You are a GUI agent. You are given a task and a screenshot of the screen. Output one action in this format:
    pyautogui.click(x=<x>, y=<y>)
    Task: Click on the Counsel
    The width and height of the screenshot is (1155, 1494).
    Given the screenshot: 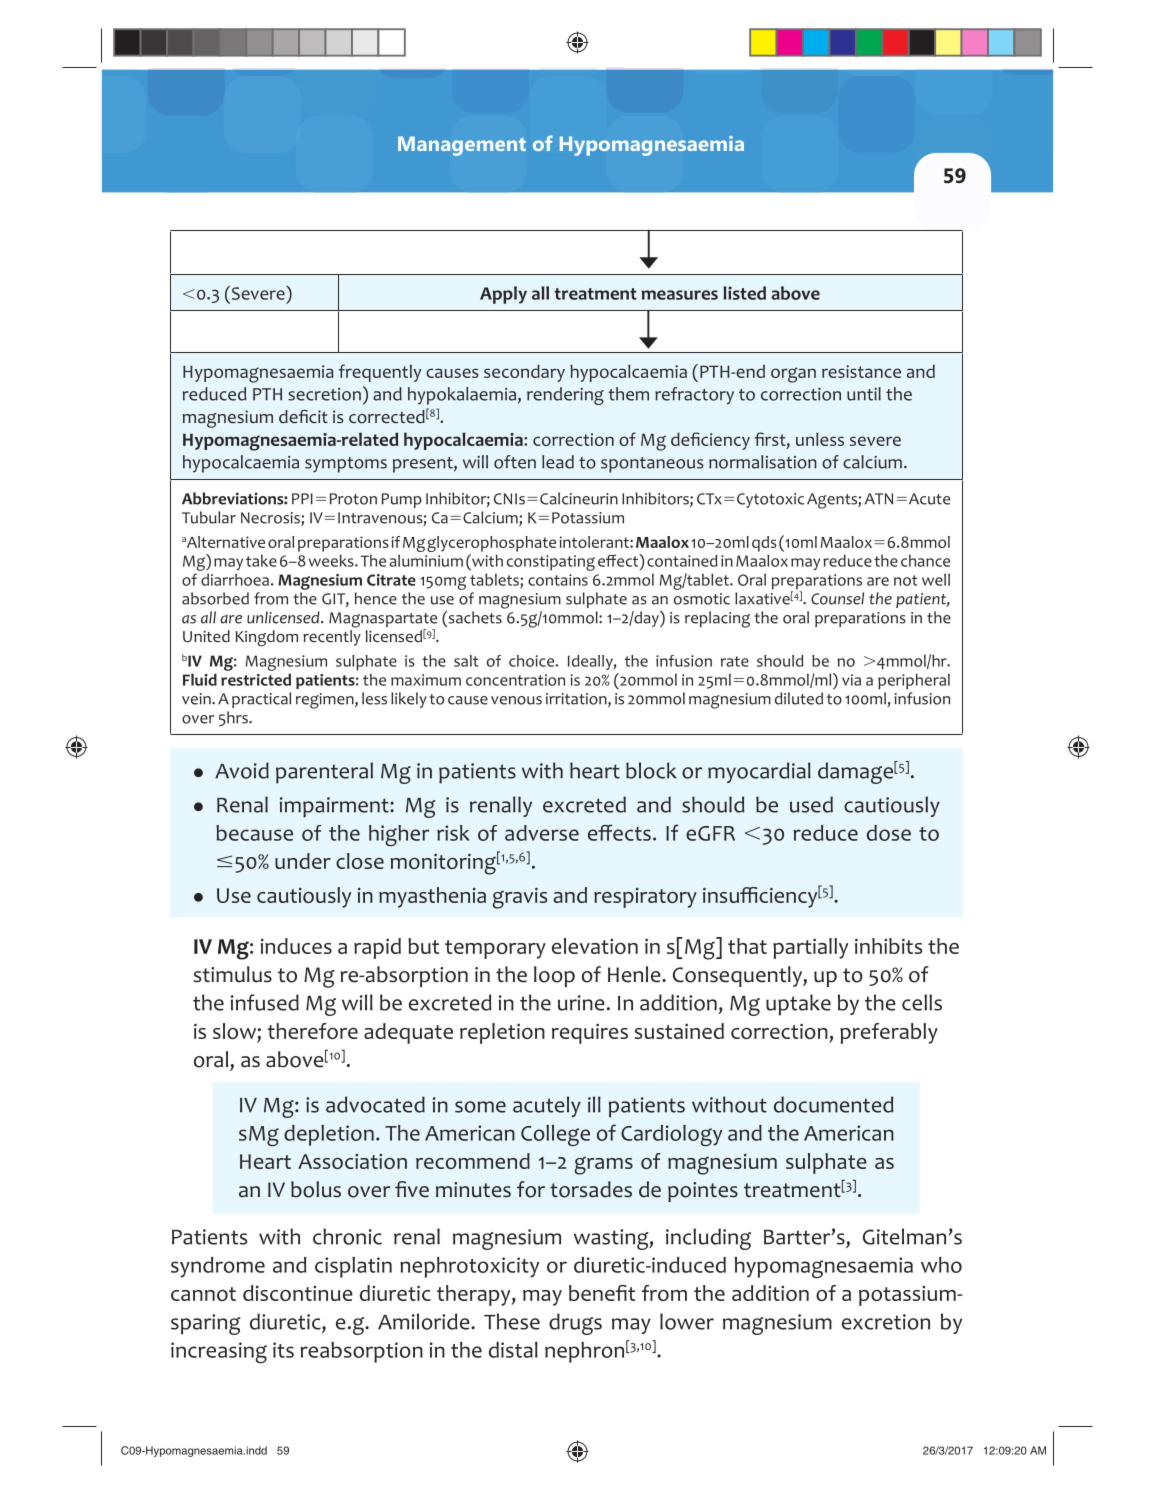 What is the action you would take?
    pyautogui.click(x=837, y=598)
